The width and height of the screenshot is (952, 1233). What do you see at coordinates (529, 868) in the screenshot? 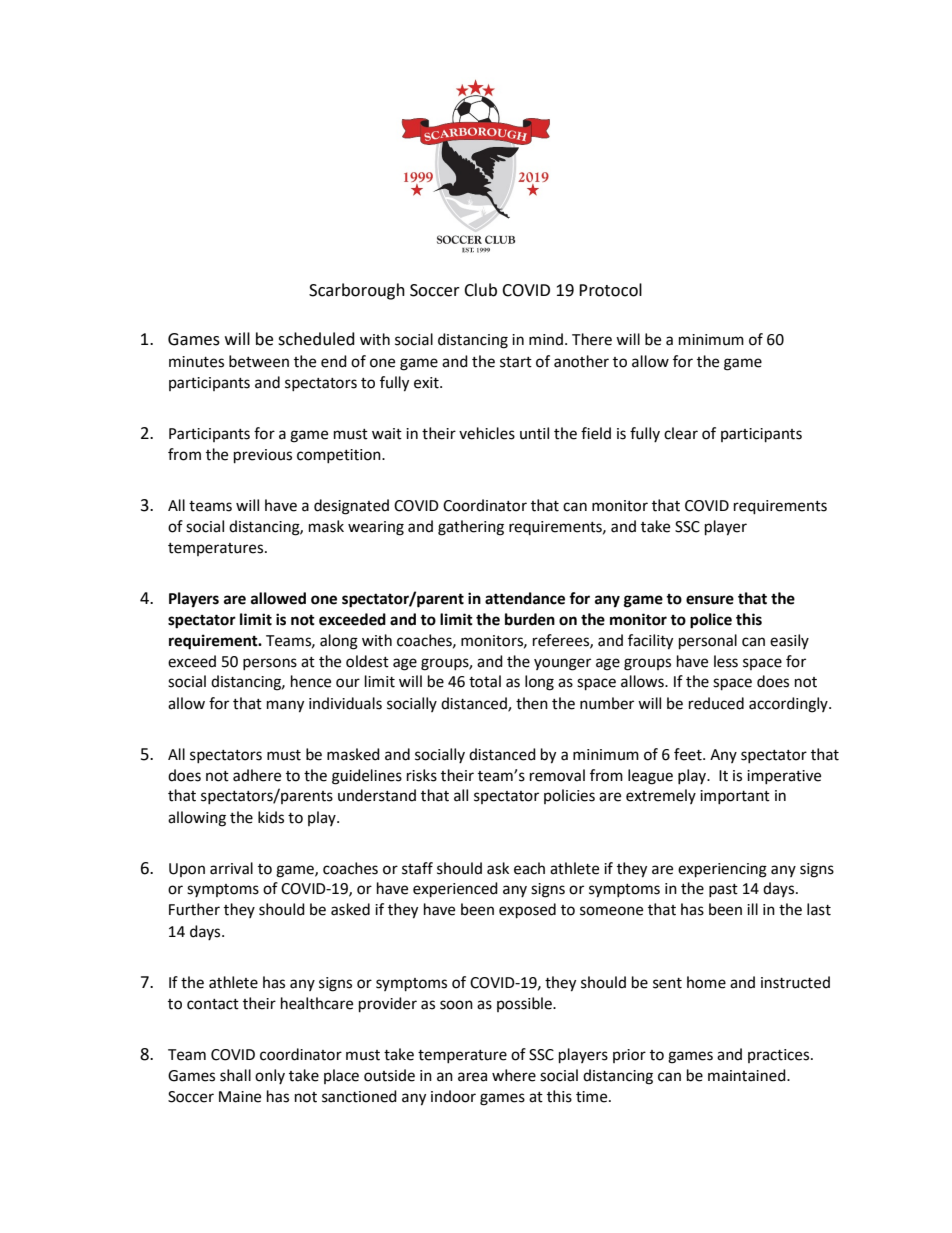
I see `each` at bounding box center [529, 868].
